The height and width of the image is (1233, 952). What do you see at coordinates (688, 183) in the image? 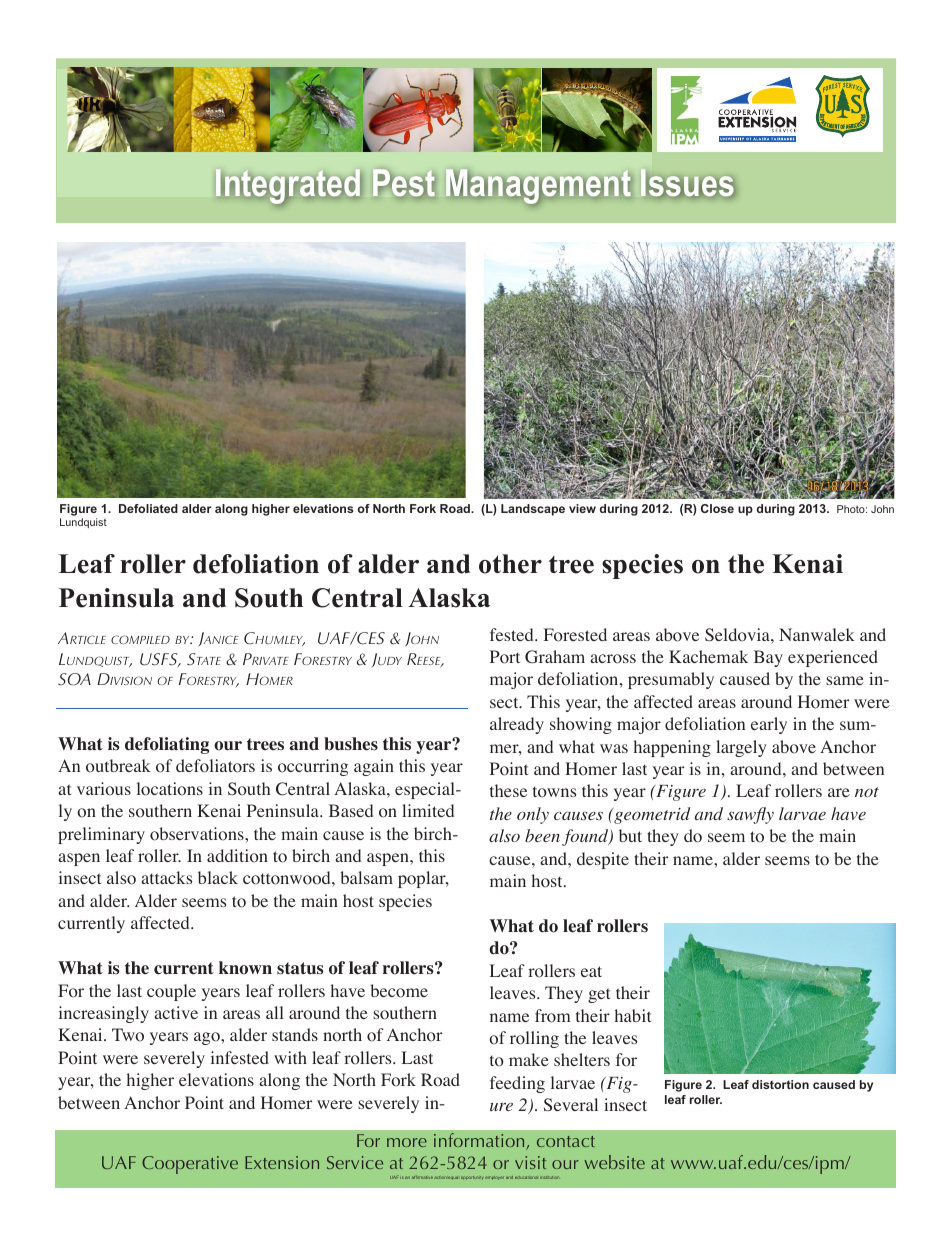
I see `Issues` at bounding box center [688, 183].
